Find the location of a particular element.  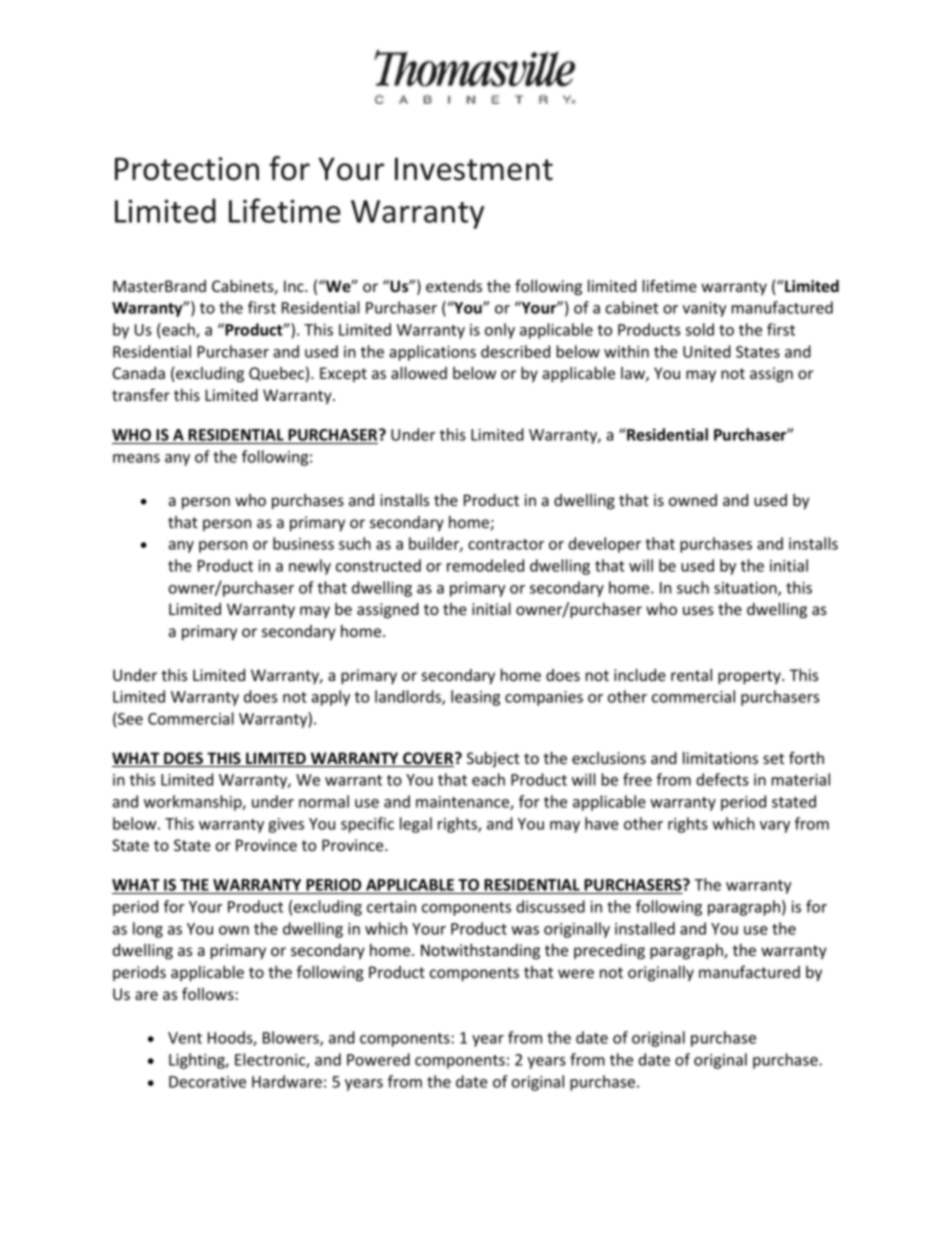

property is located at coordinates (750, 677).
